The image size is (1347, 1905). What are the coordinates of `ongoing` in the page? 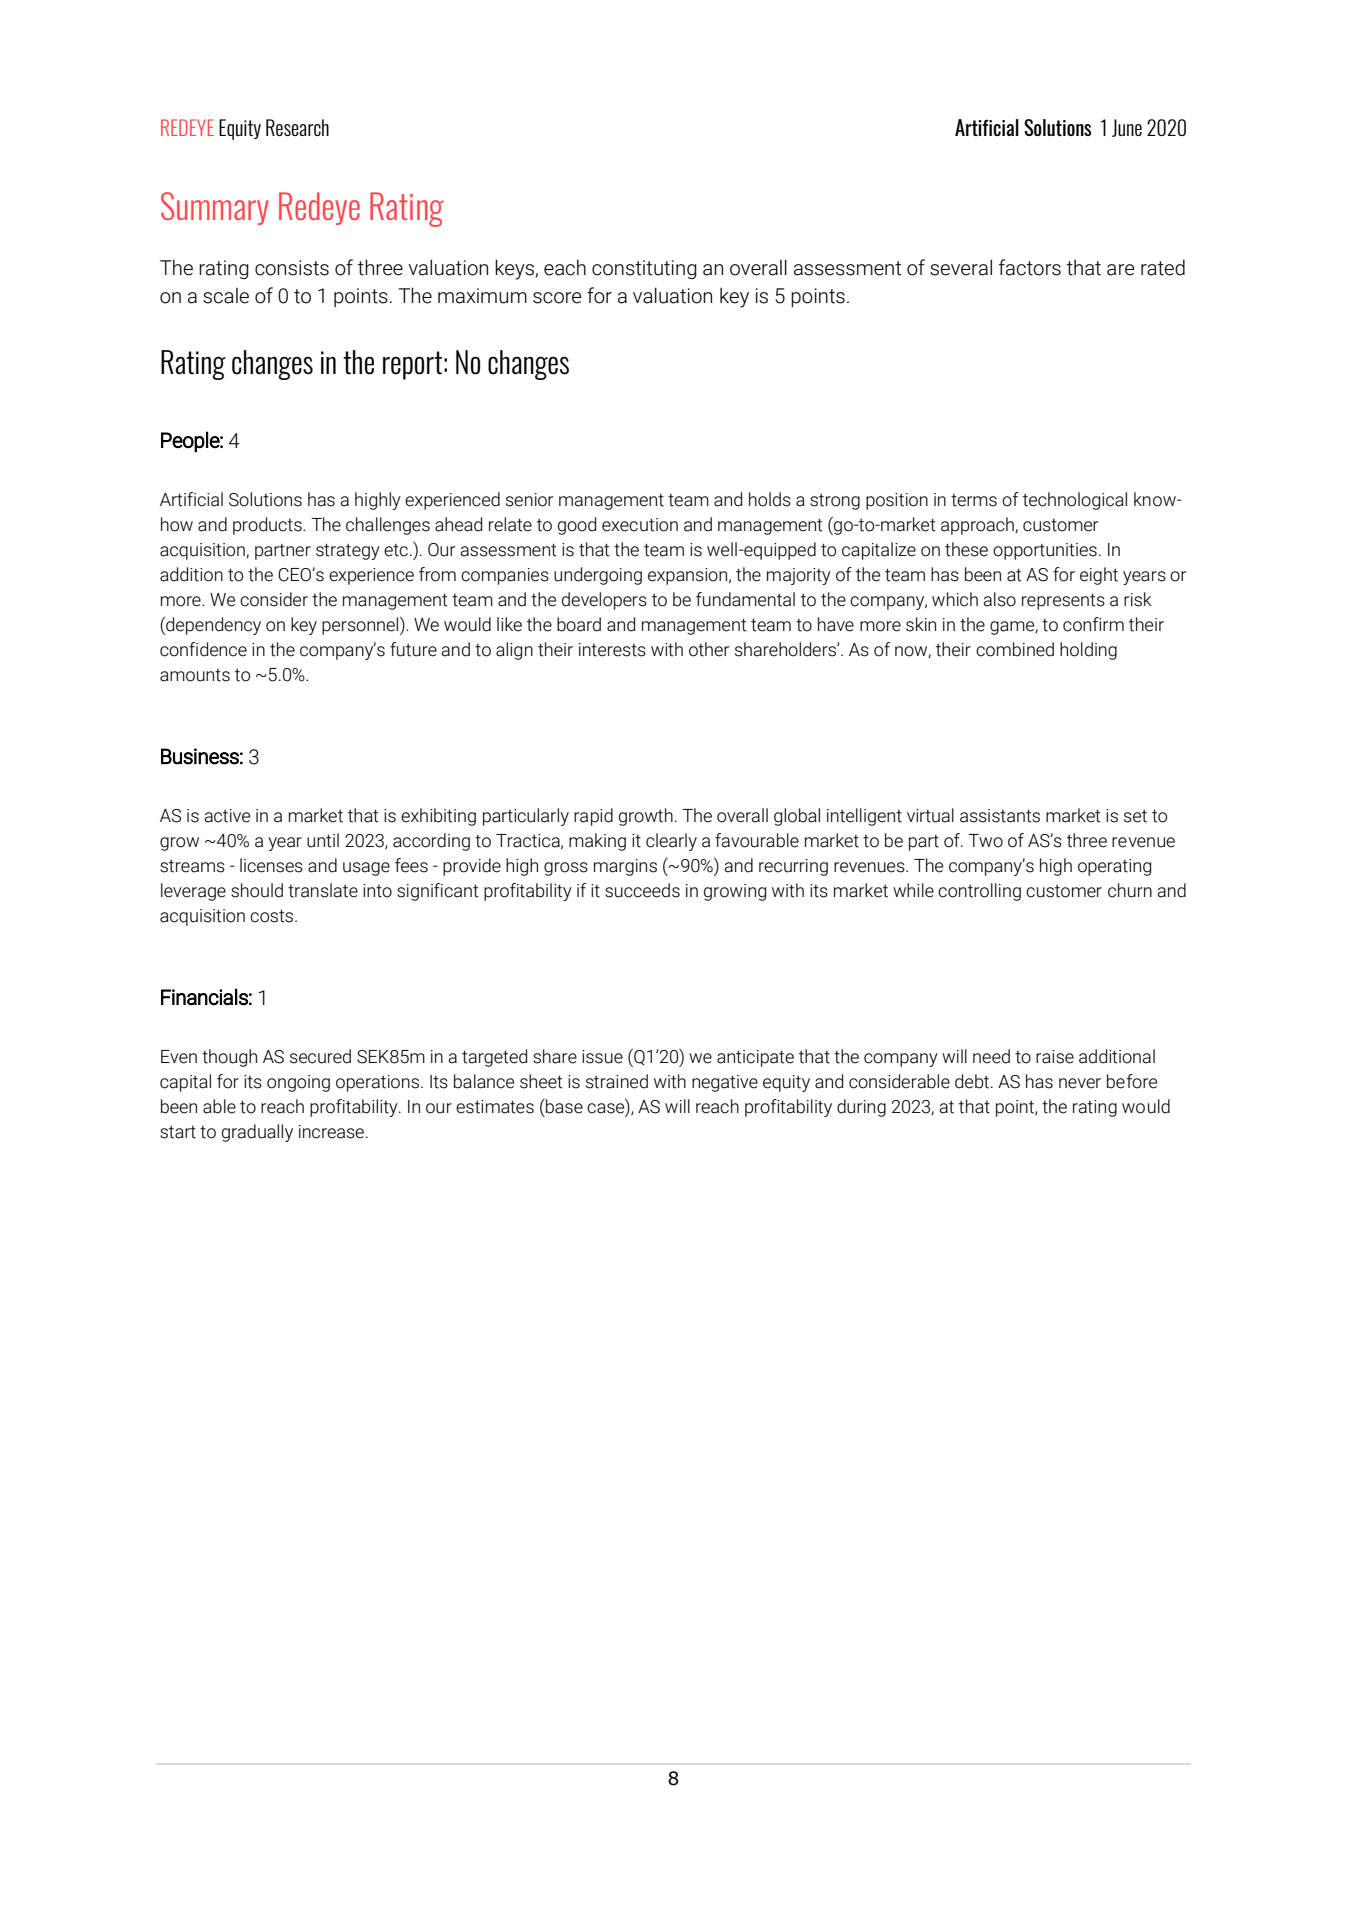 It's located at (298, 1083).
